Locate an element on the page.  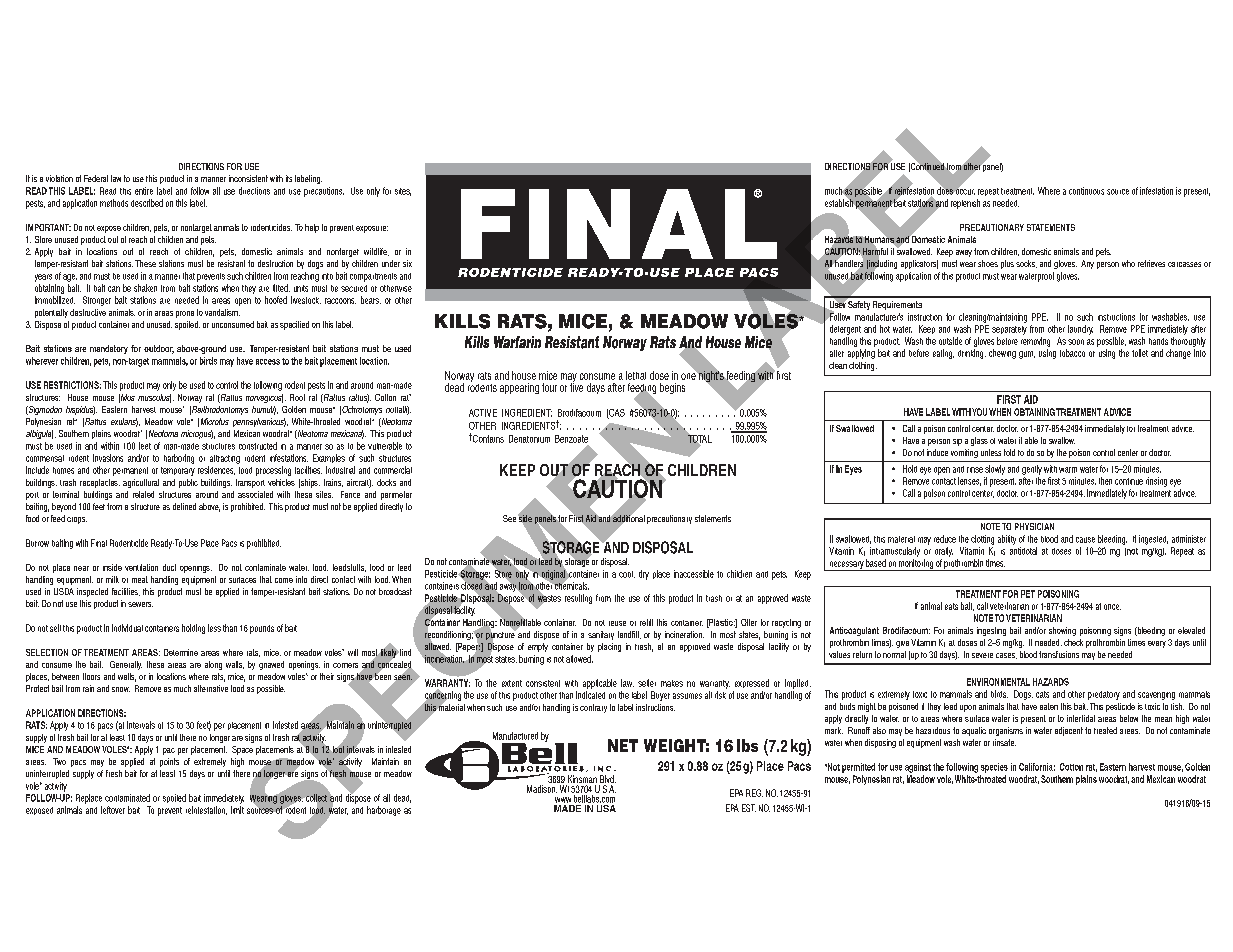
Determine is located at coordinates (181, 652).
